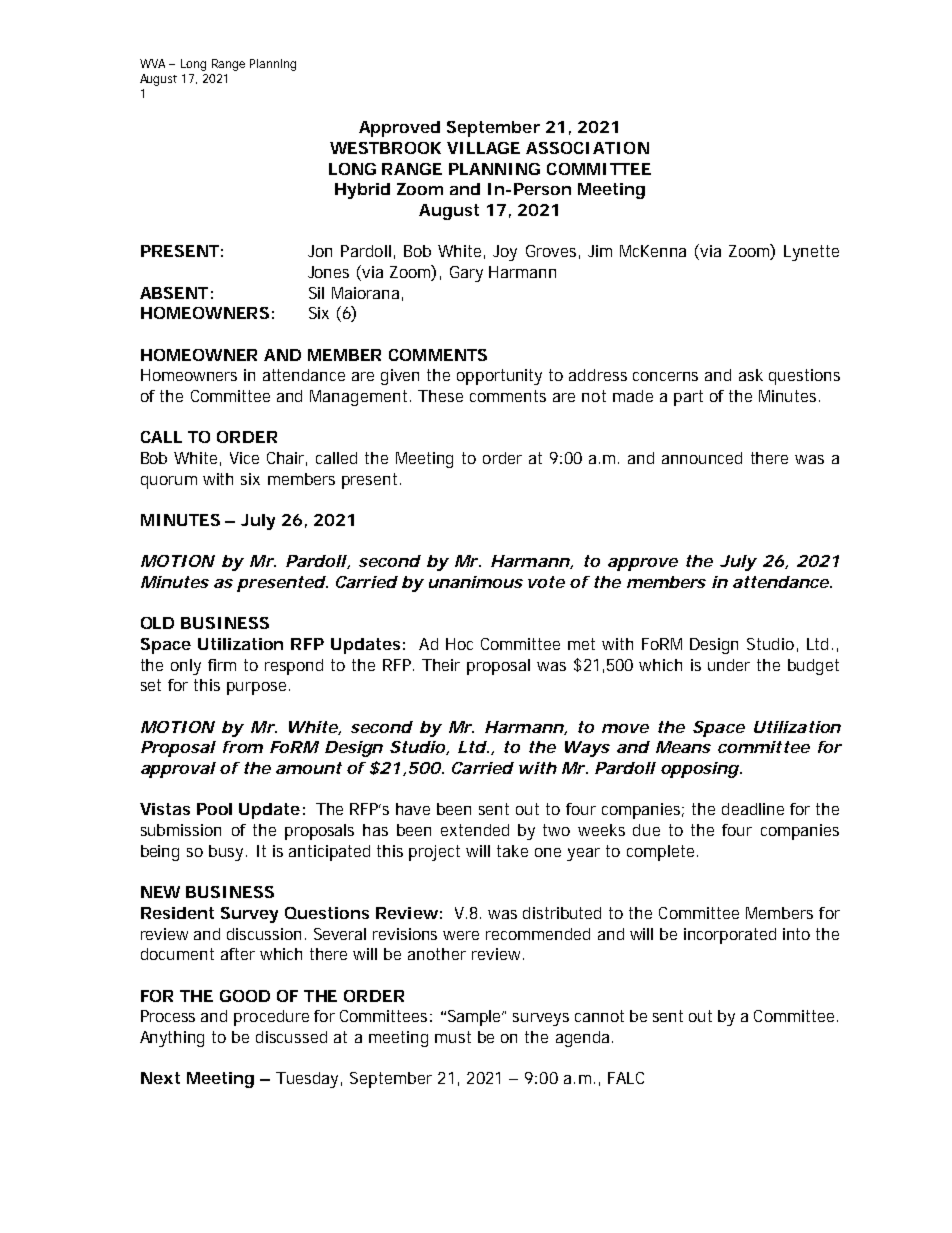 This page has width=952, height=1233. Describe the element at coordinates (459, 644) in the page. I see `Hoc` at that location.
